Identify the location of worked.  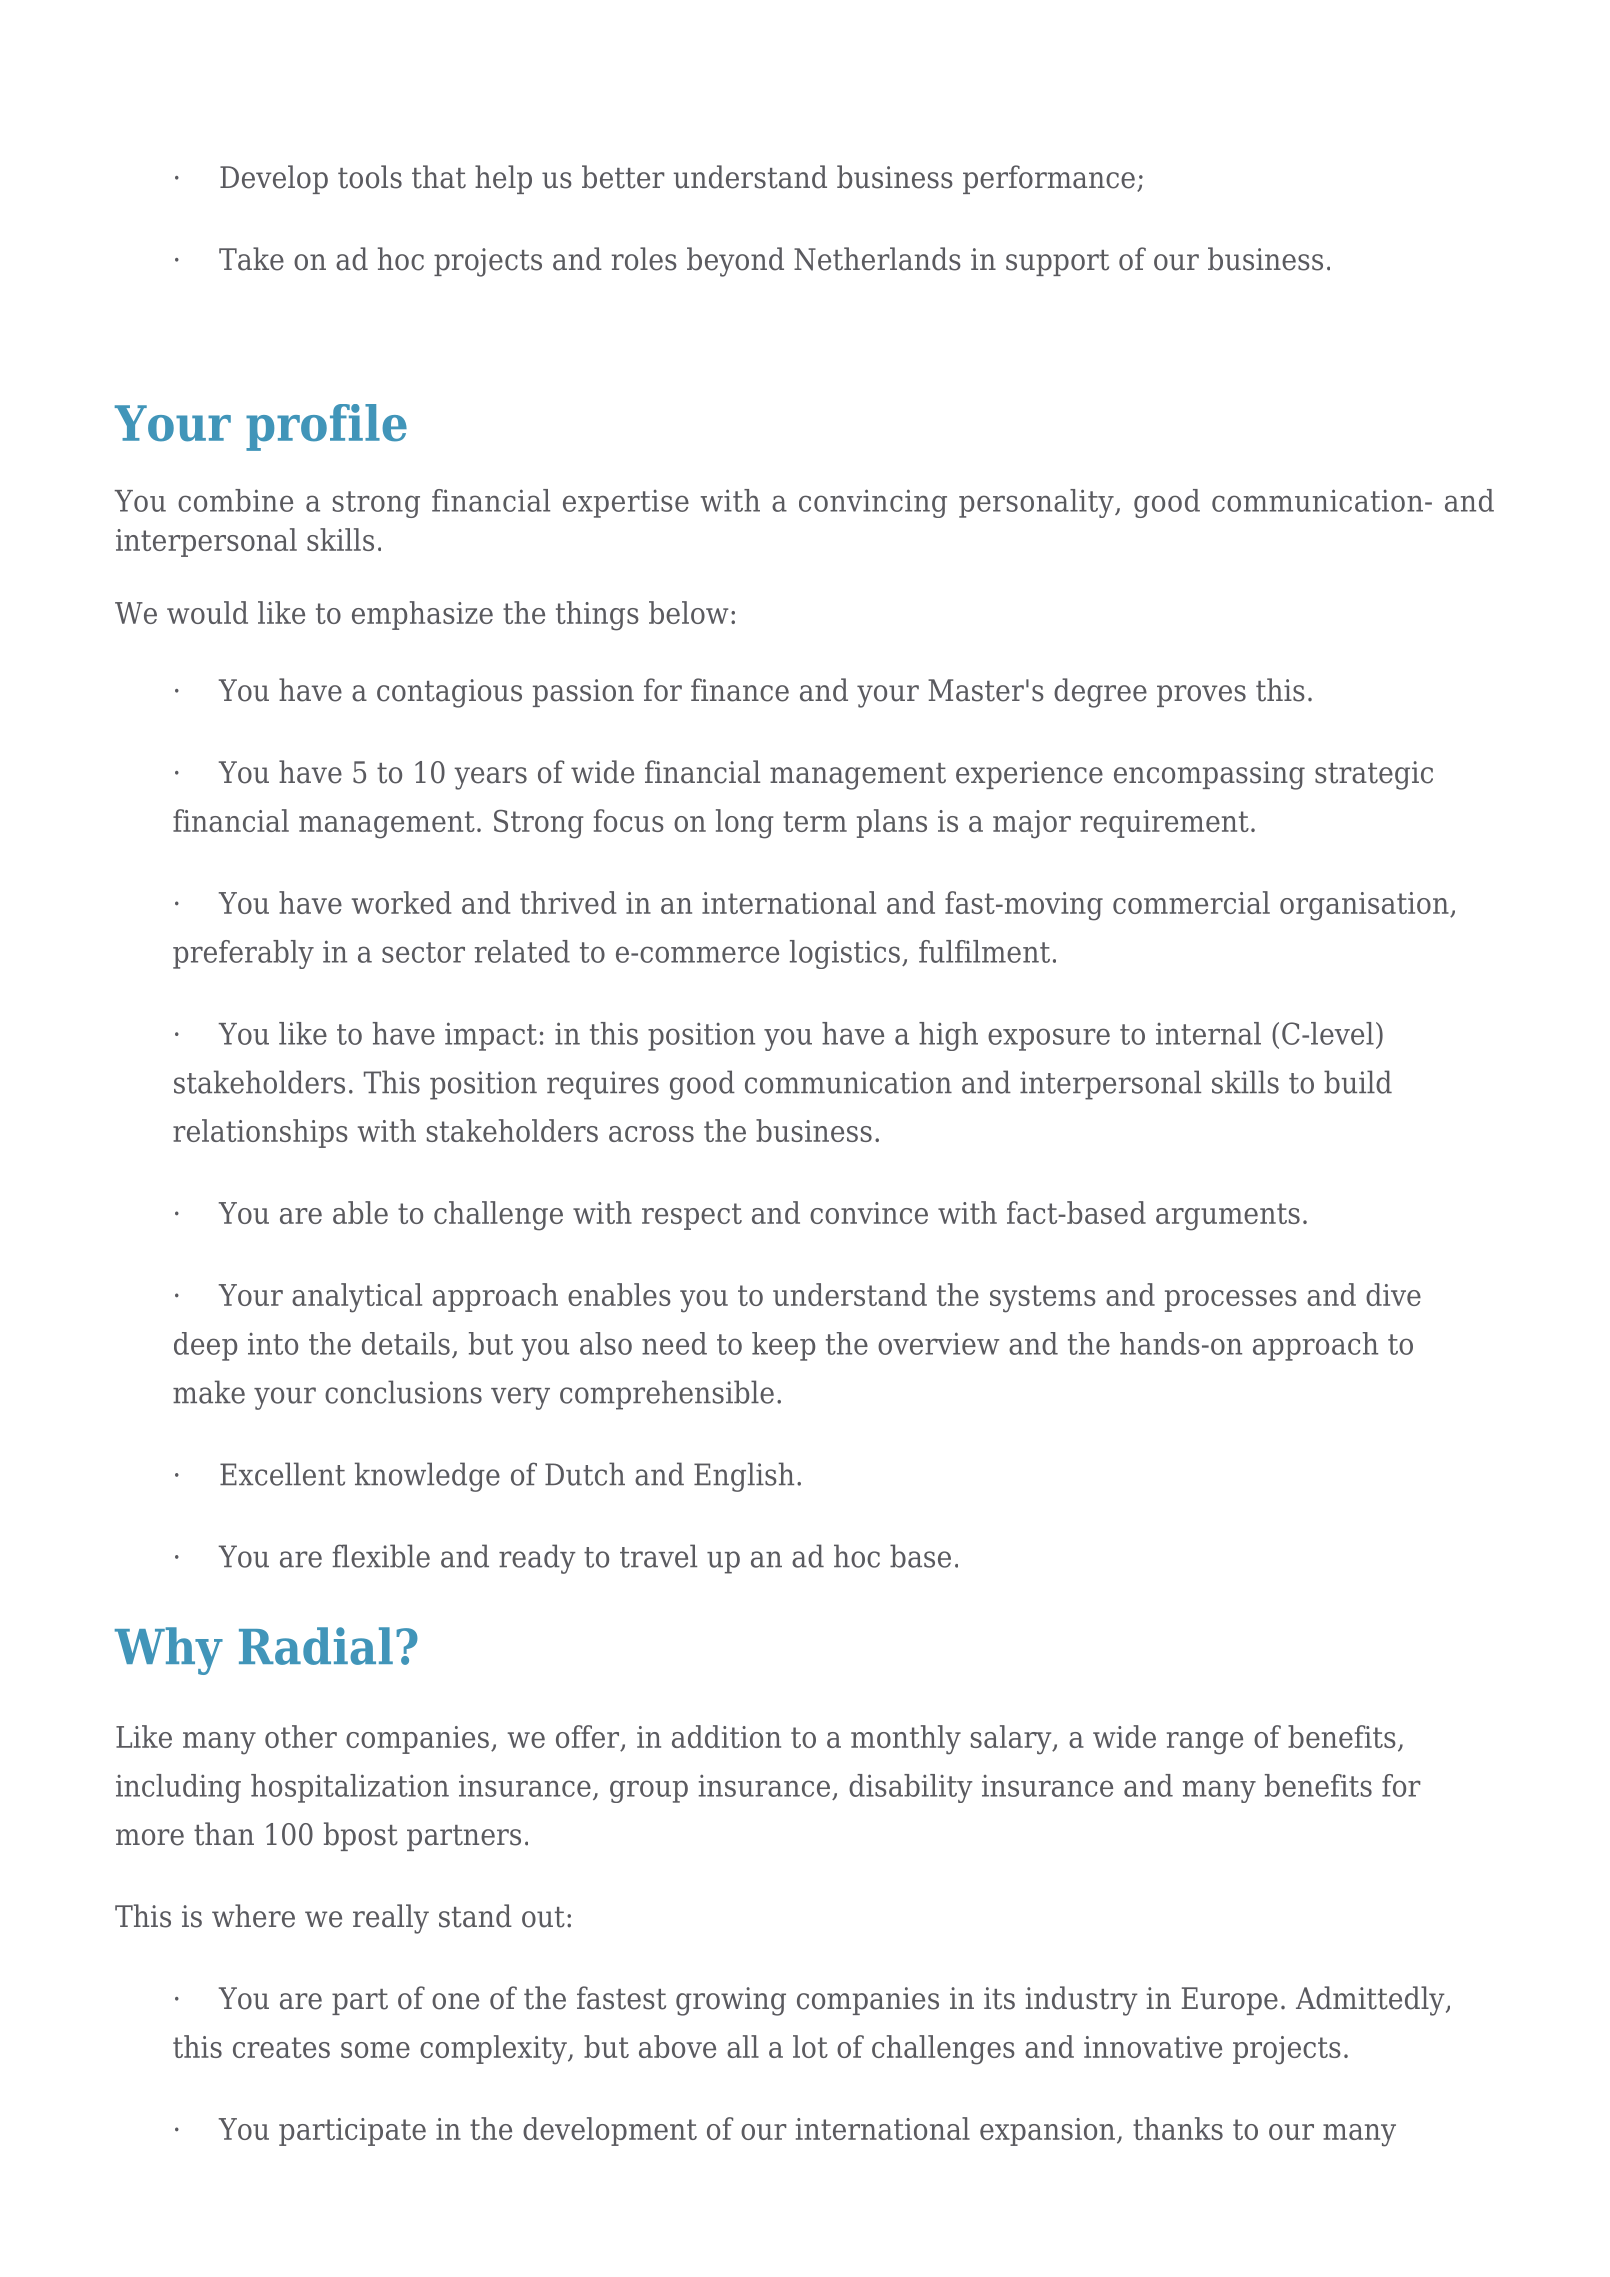
(401, 902).
